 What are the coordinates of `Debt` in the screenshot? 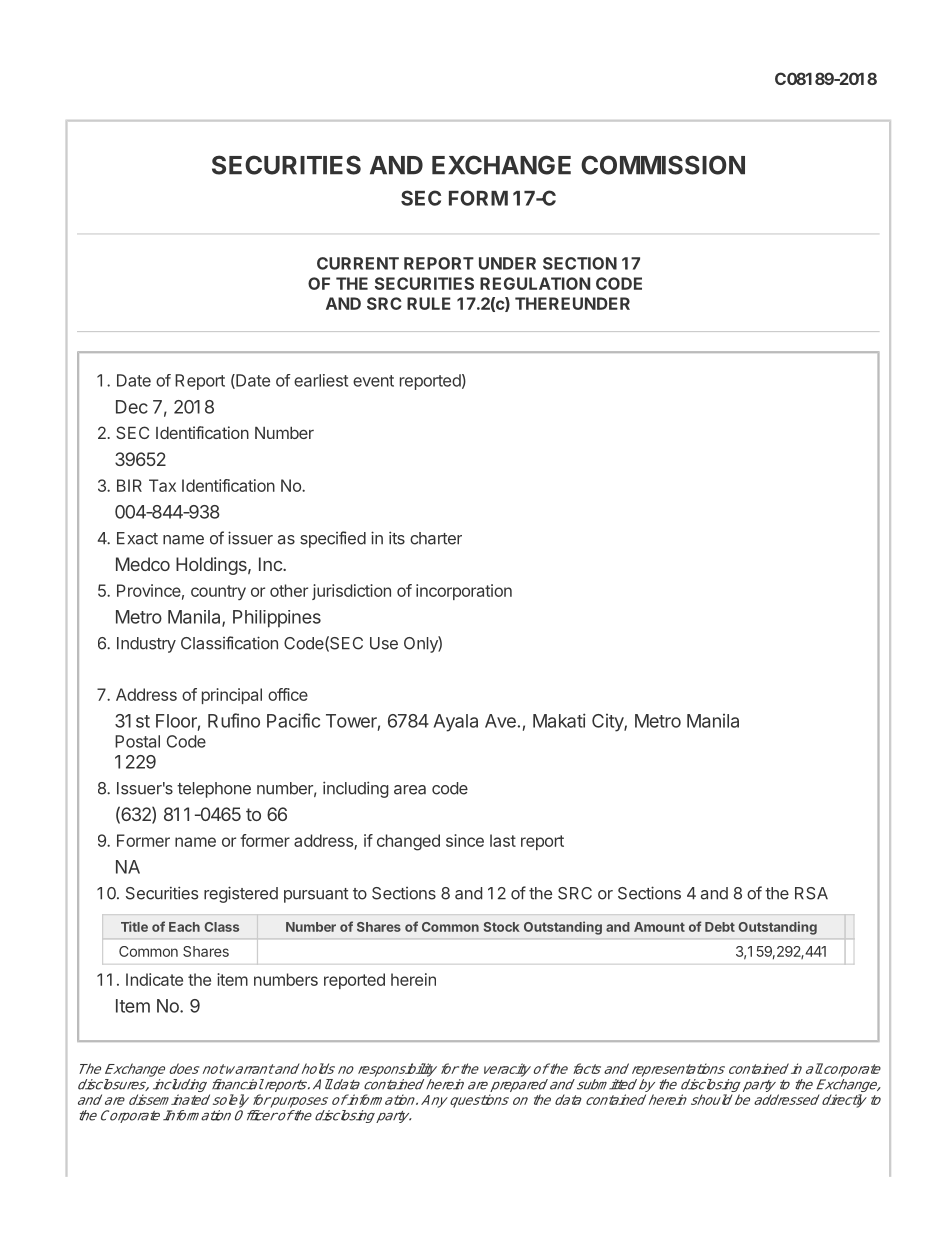 It's located at (720, 927).
